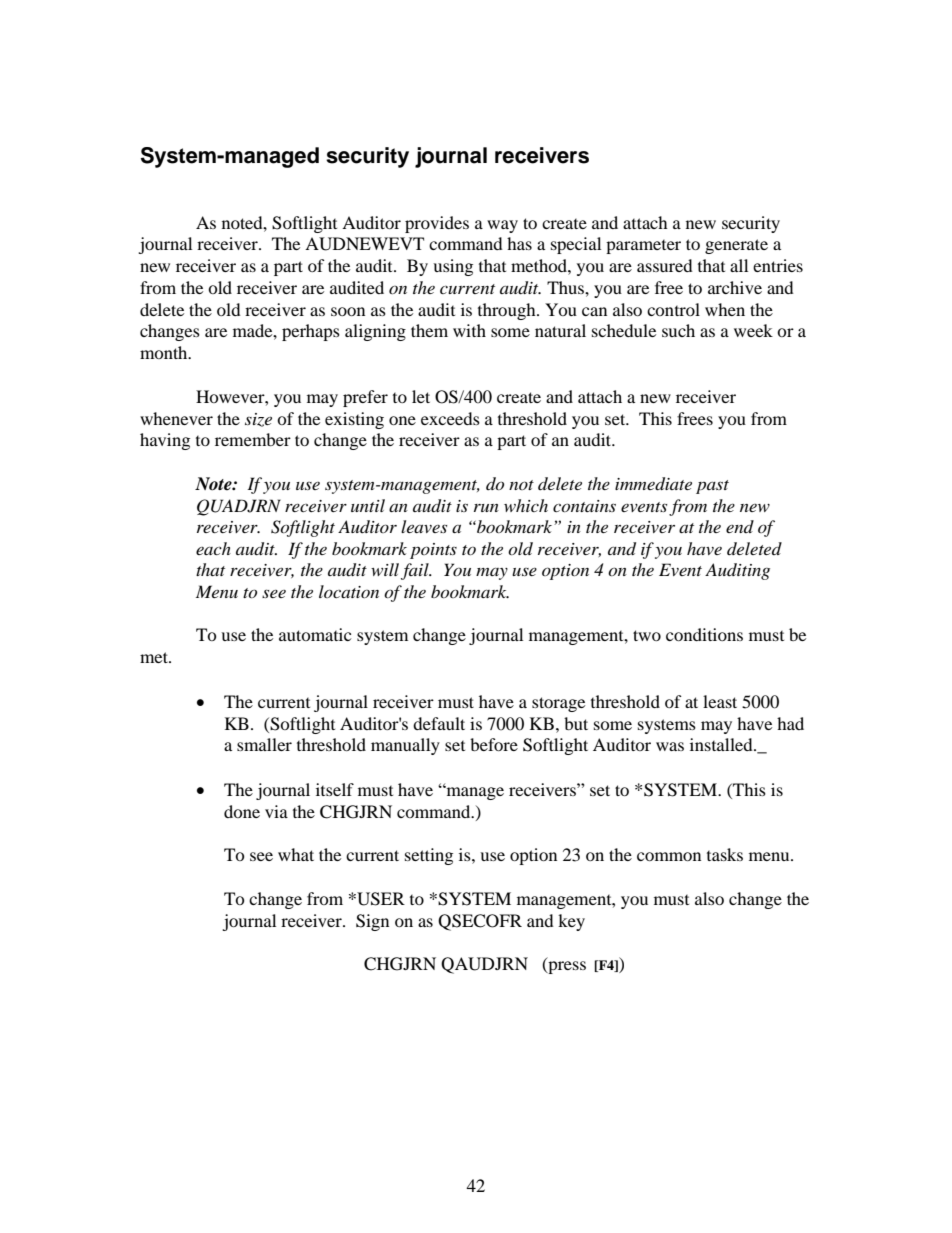 This screenshot has width=952, height=1233. Describe the element at coordinates (213, 548) in the screenshot. I see `each` at that location.
